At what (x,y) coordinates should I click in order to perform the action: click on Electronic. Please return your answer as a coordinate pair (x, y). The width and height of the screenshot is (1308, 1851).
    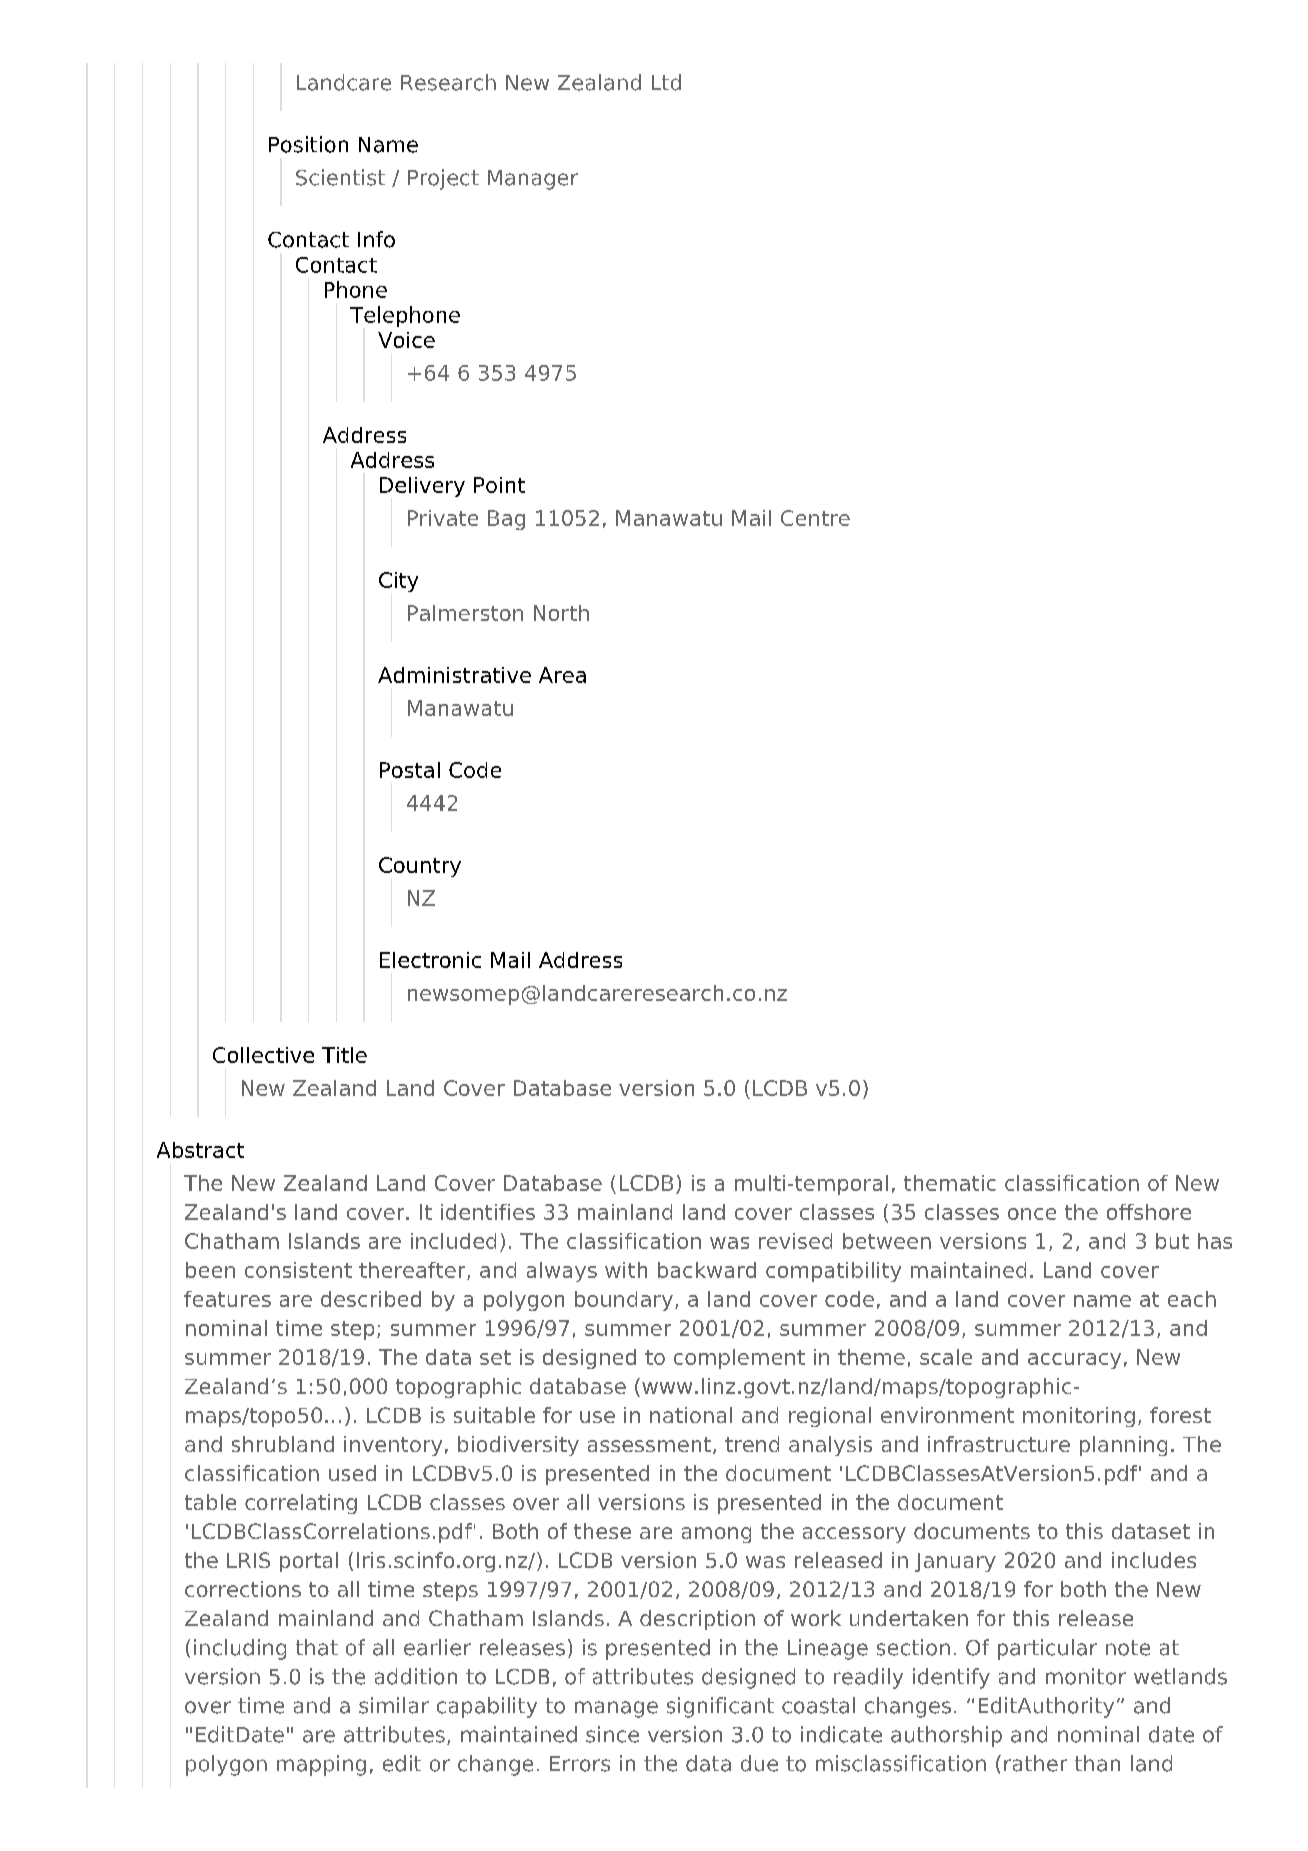
    Looking at the image, I should click on (430, 960).
